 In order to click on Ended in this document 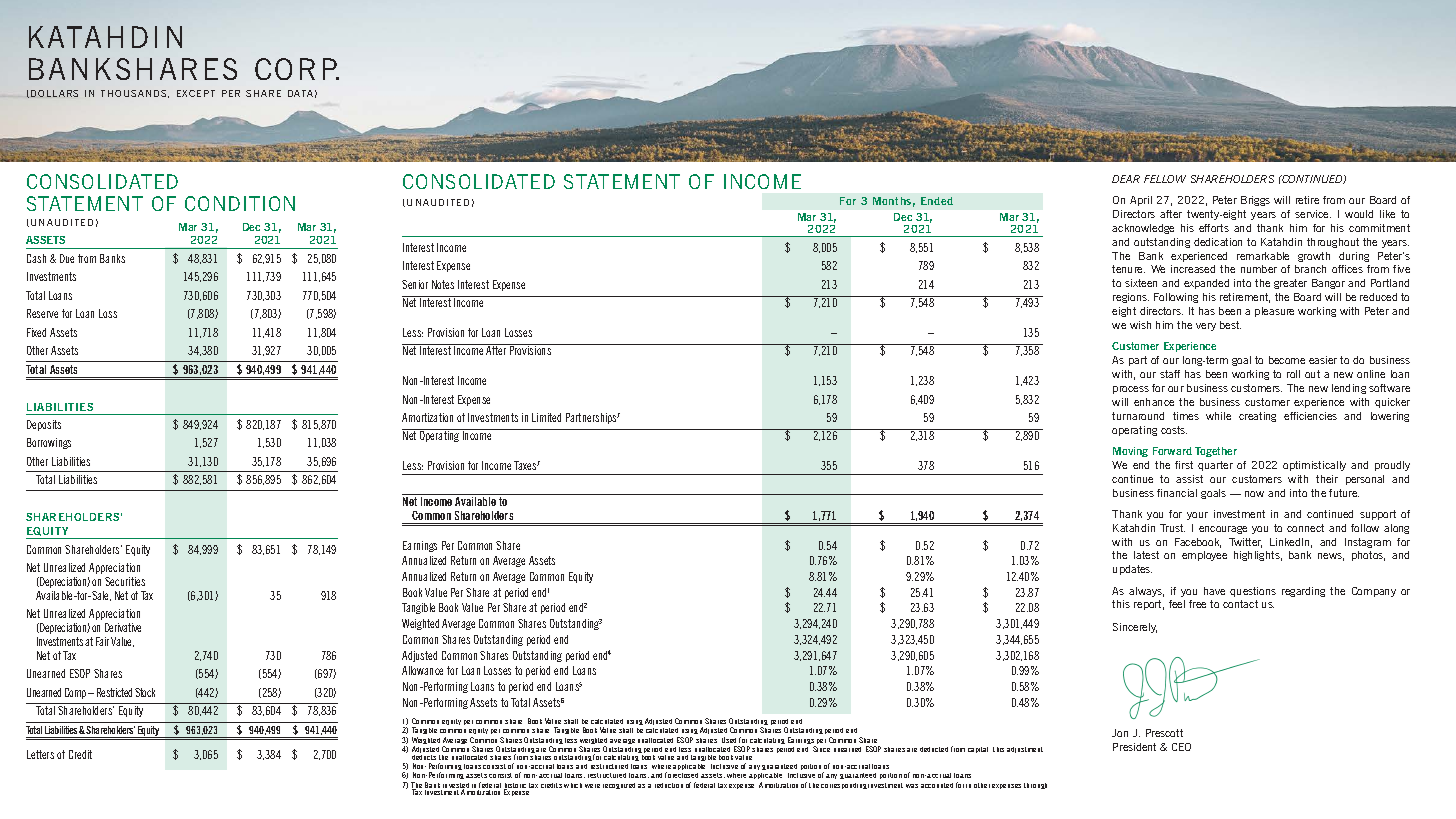, I will do `click(937, 201)`.
